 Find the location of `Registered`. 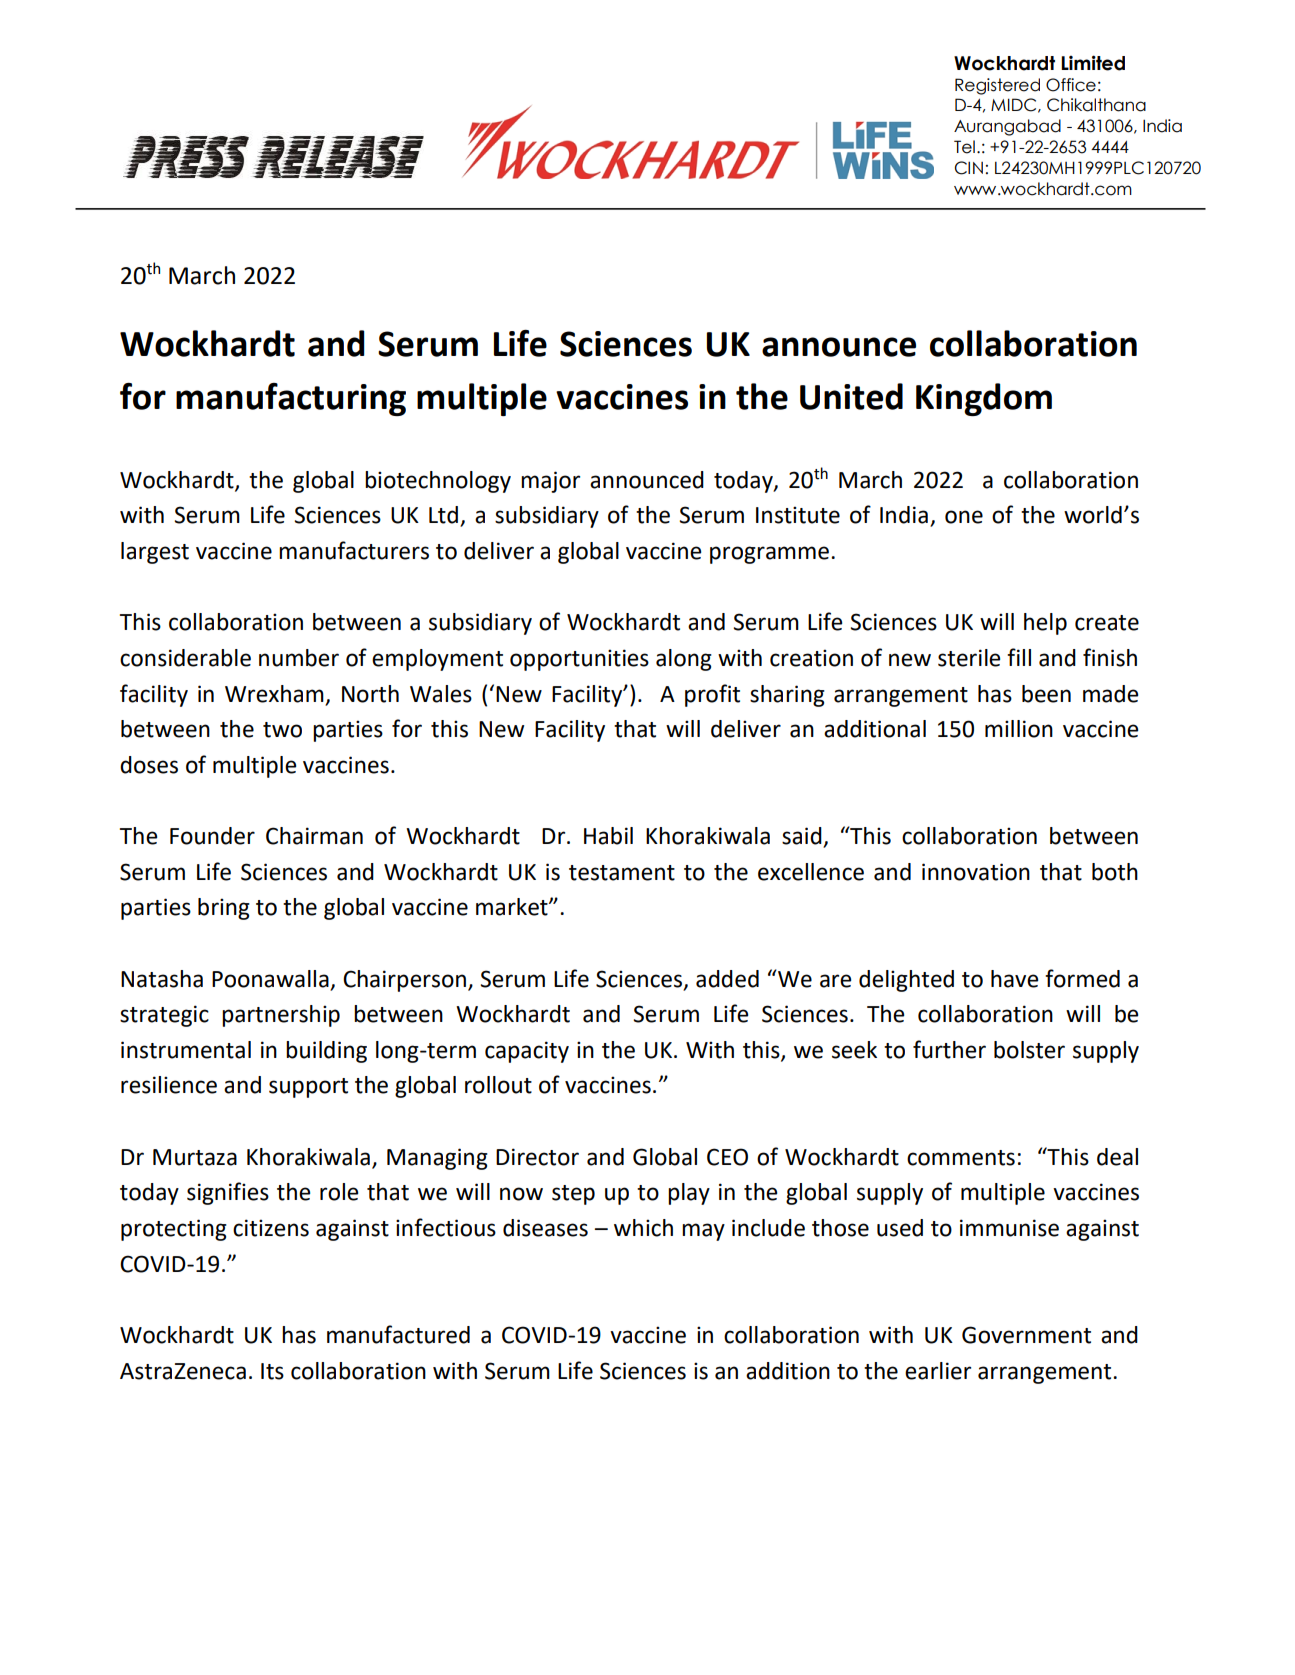

Registered is located at coordinates (997, 86).
